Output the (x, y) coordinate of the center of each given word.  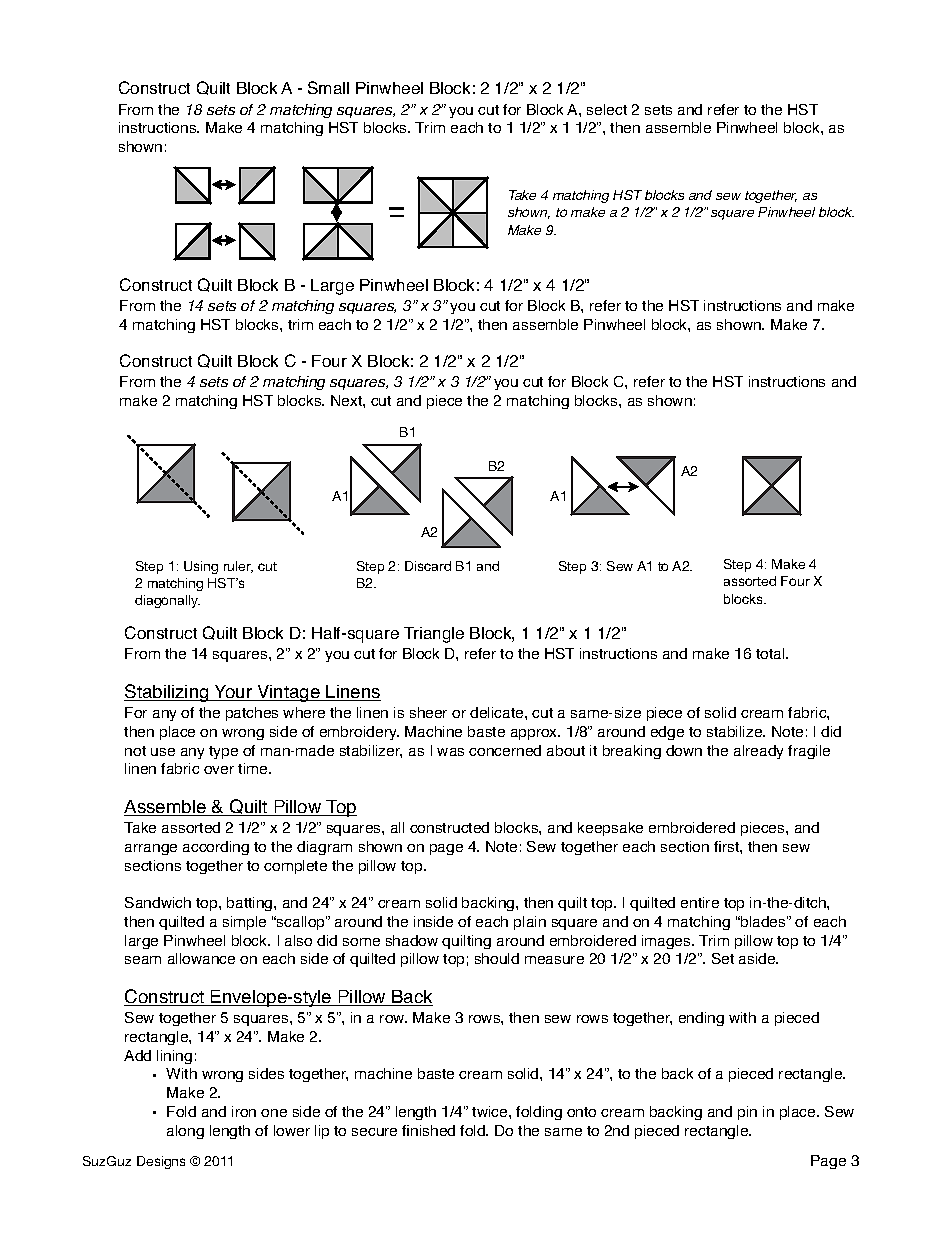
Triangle (434, 635)
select (607, 109)
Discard (428, 566)
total (771, 653)
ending (701, 1019)
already (758, 752)
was (450, 752)
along (185, 1132)
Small (328, 87)
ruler (238, 567)
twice (491, 1111)
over (219, 770)
